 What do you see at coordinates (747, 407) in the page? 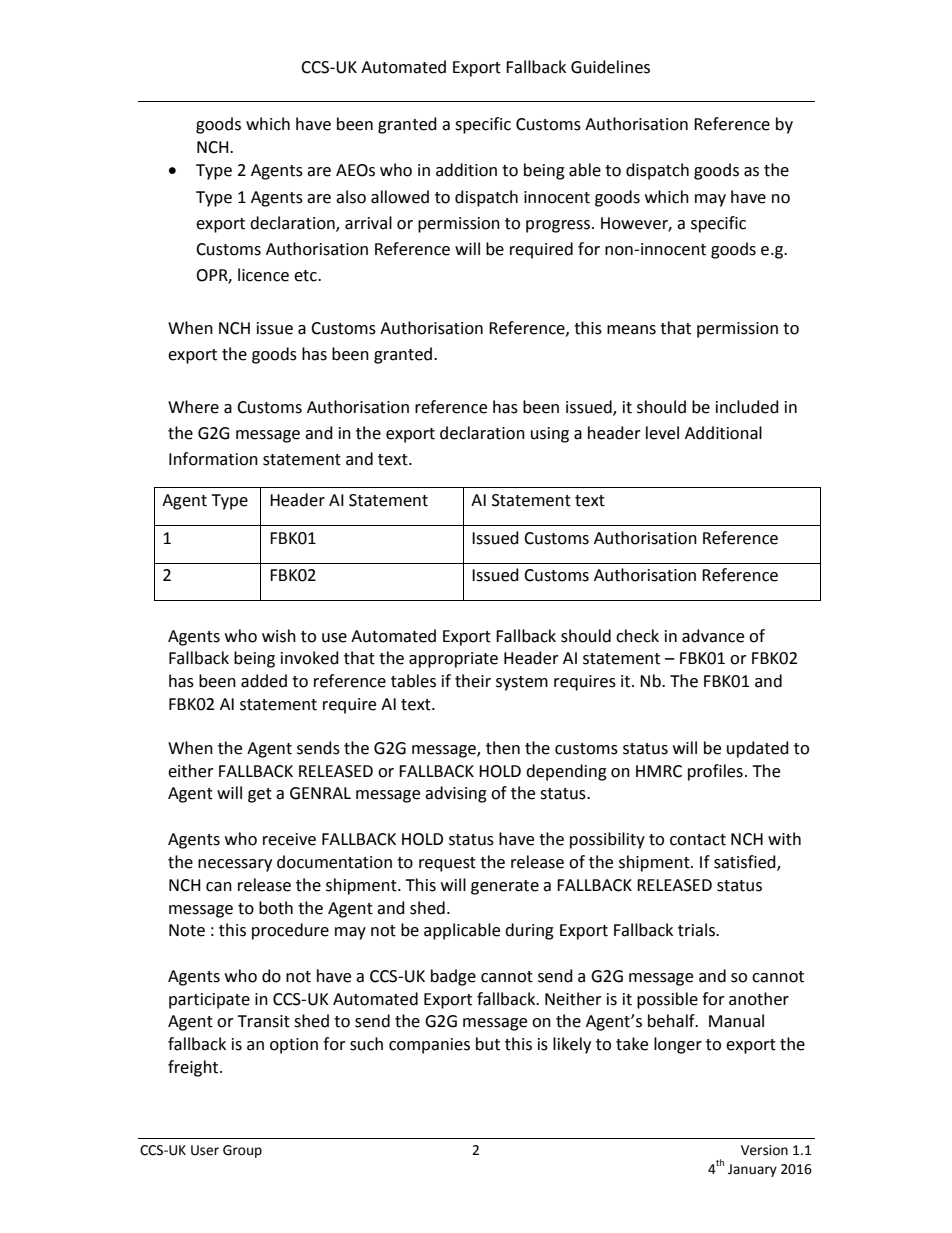
I see `included` at bounding box center [747, 407].
